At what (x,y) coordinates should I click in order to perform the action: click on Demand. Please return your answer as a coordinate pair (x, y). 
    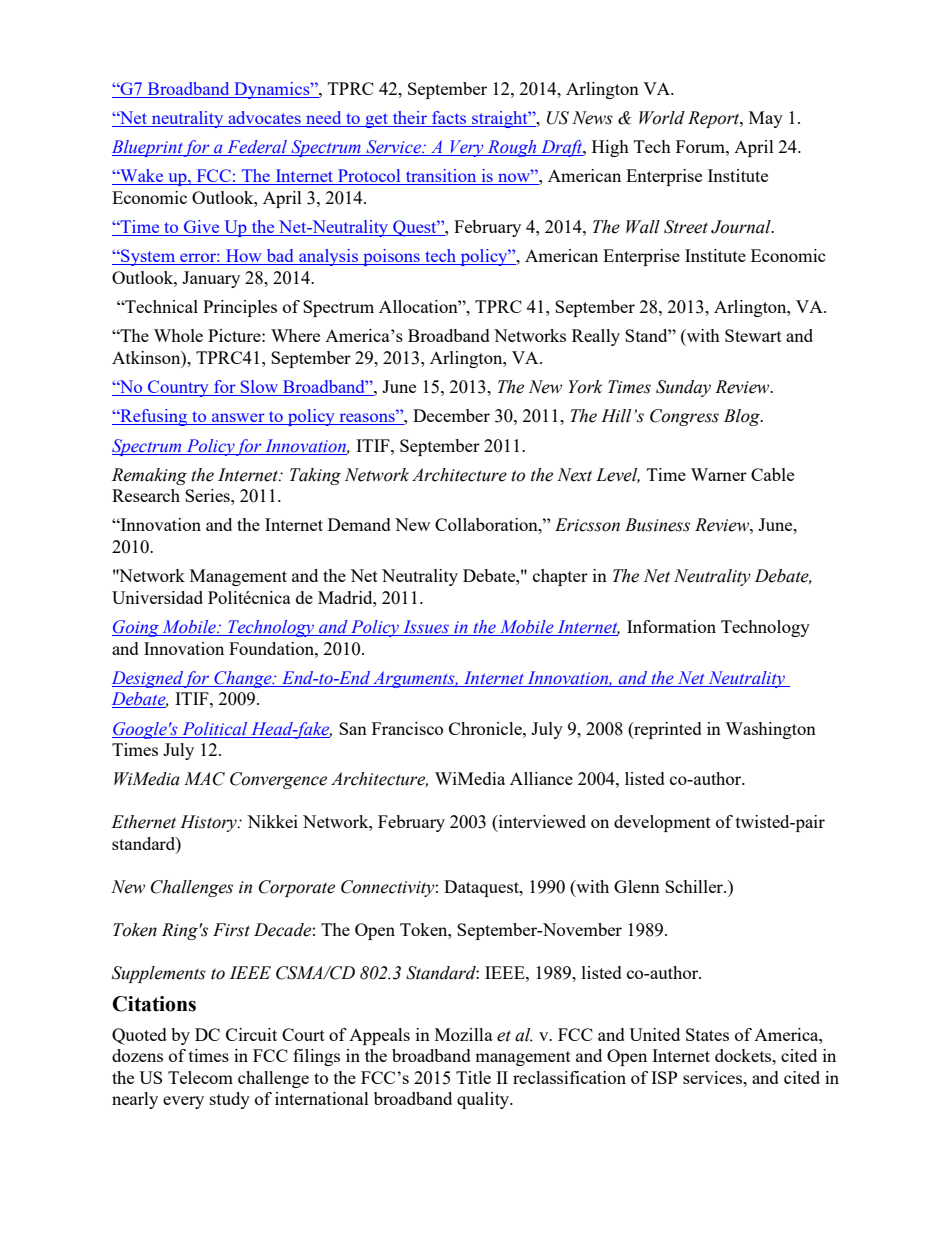
    Looking at the image, I should click on (359, 524).
